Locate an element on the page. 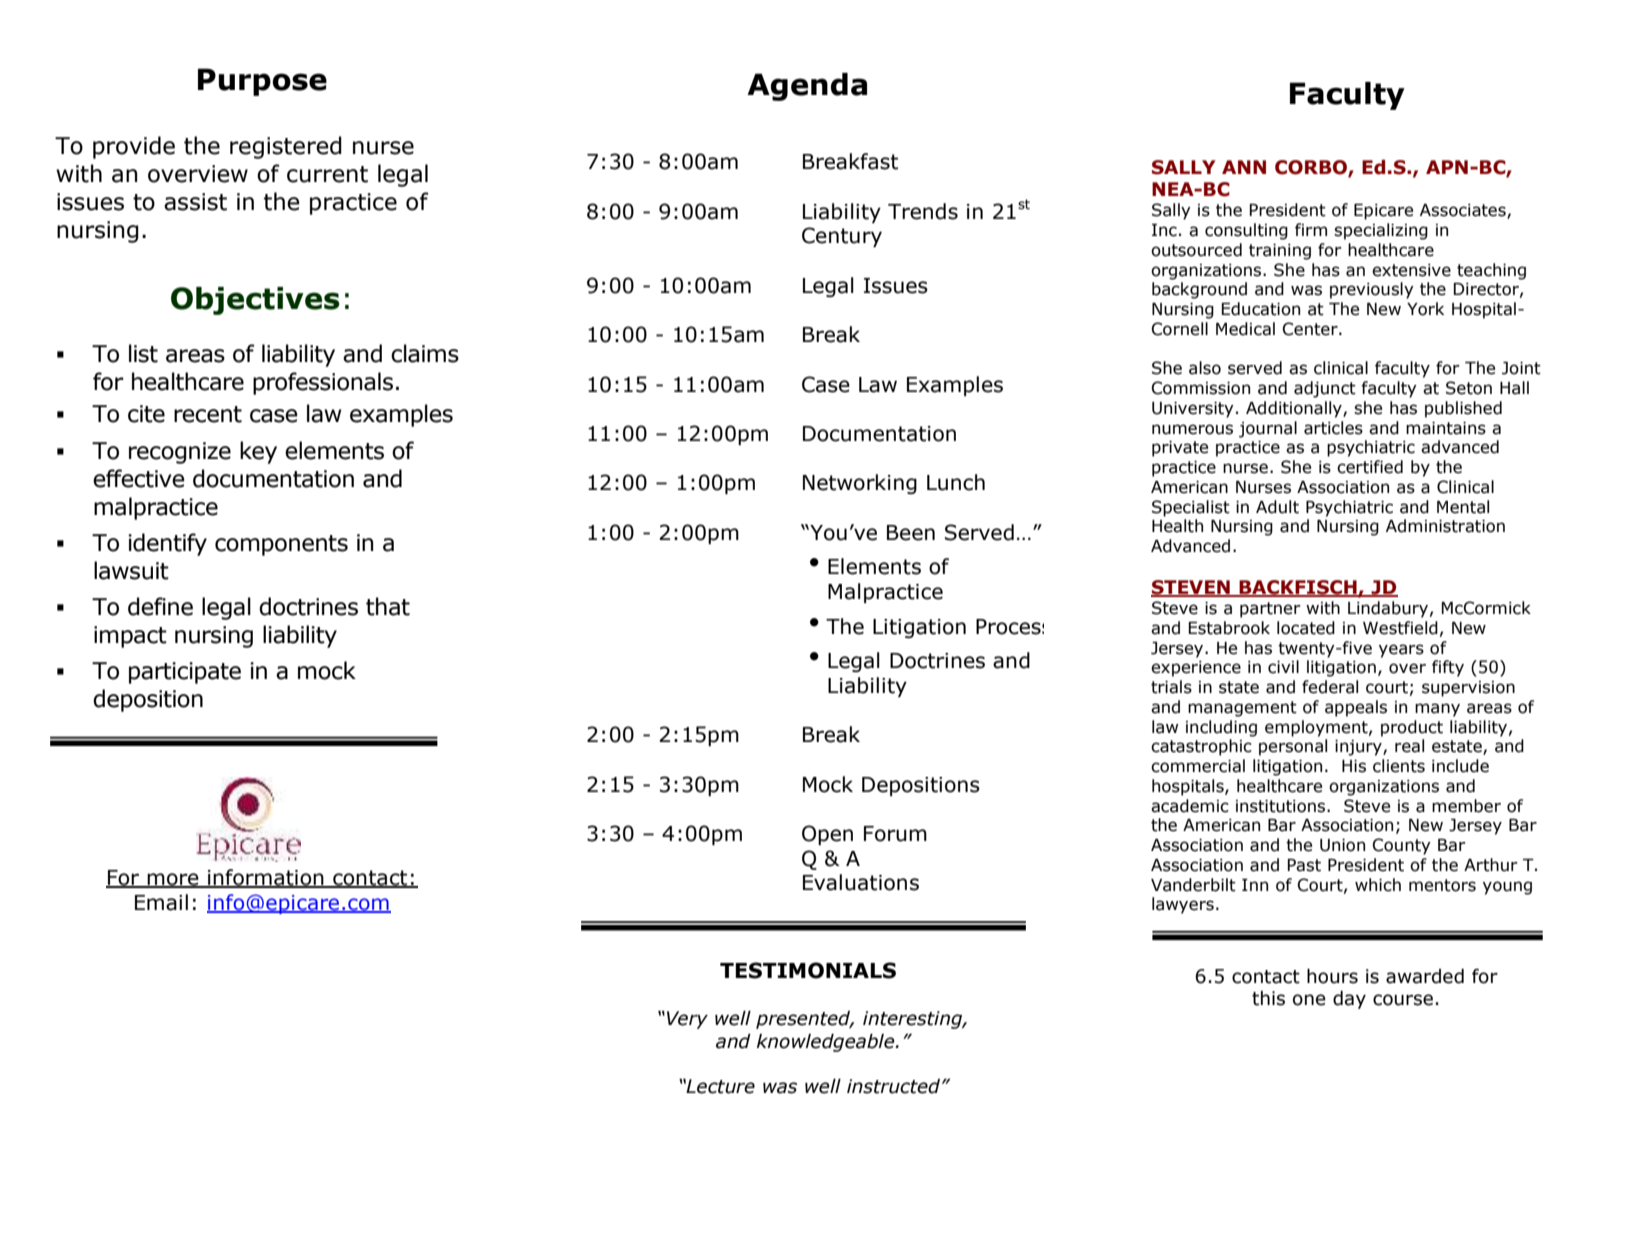  Been is located at coordinates (911, 533).
